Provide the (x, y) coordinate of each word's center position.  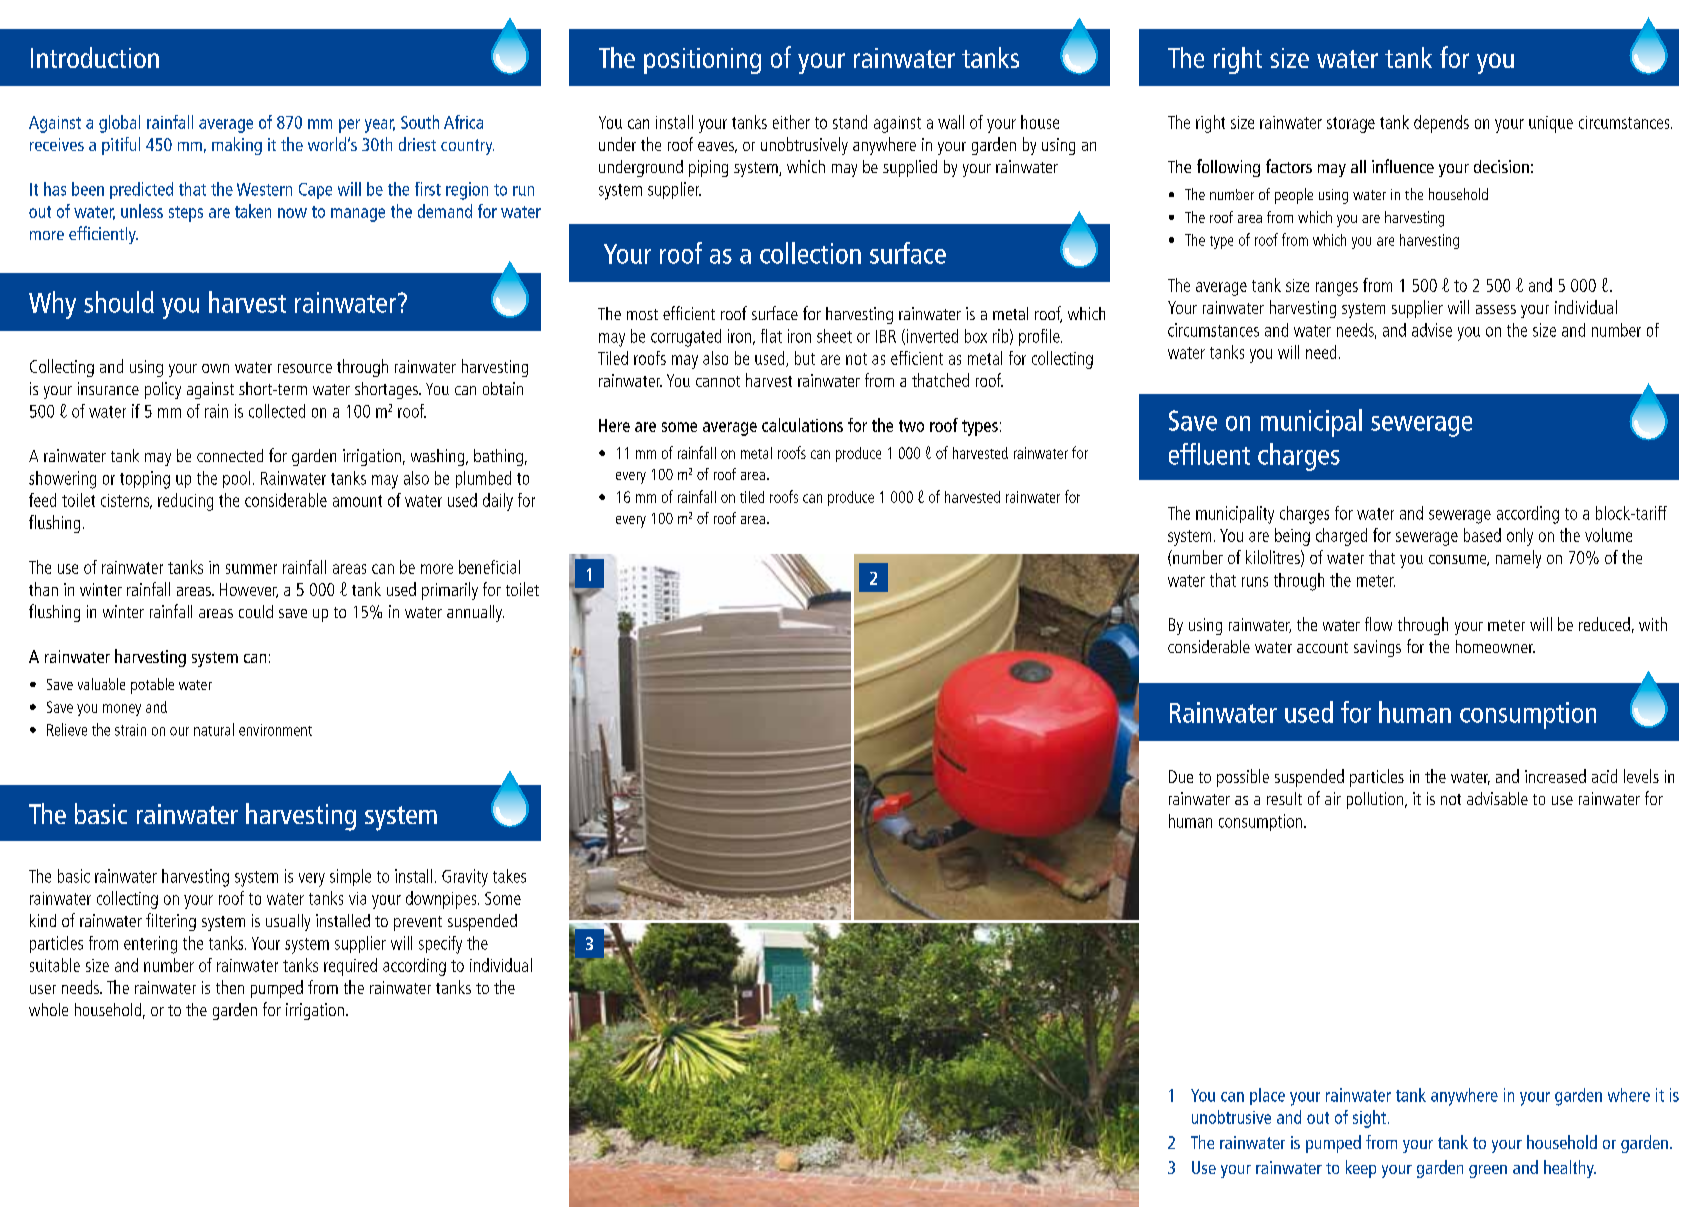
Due (1181, 776)
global (119, 124)
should (119, 302)
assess (1496, 309)
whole (48, 1009)
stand (850, 122)
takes (509, 876)
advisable (1497, 798)
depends (1441, 124)
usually (288, 922)
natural (214, 729)
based (1482, 535)
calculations (802, 425)
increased (1555, 776)
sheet (834, 336)
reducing (185, 502)
